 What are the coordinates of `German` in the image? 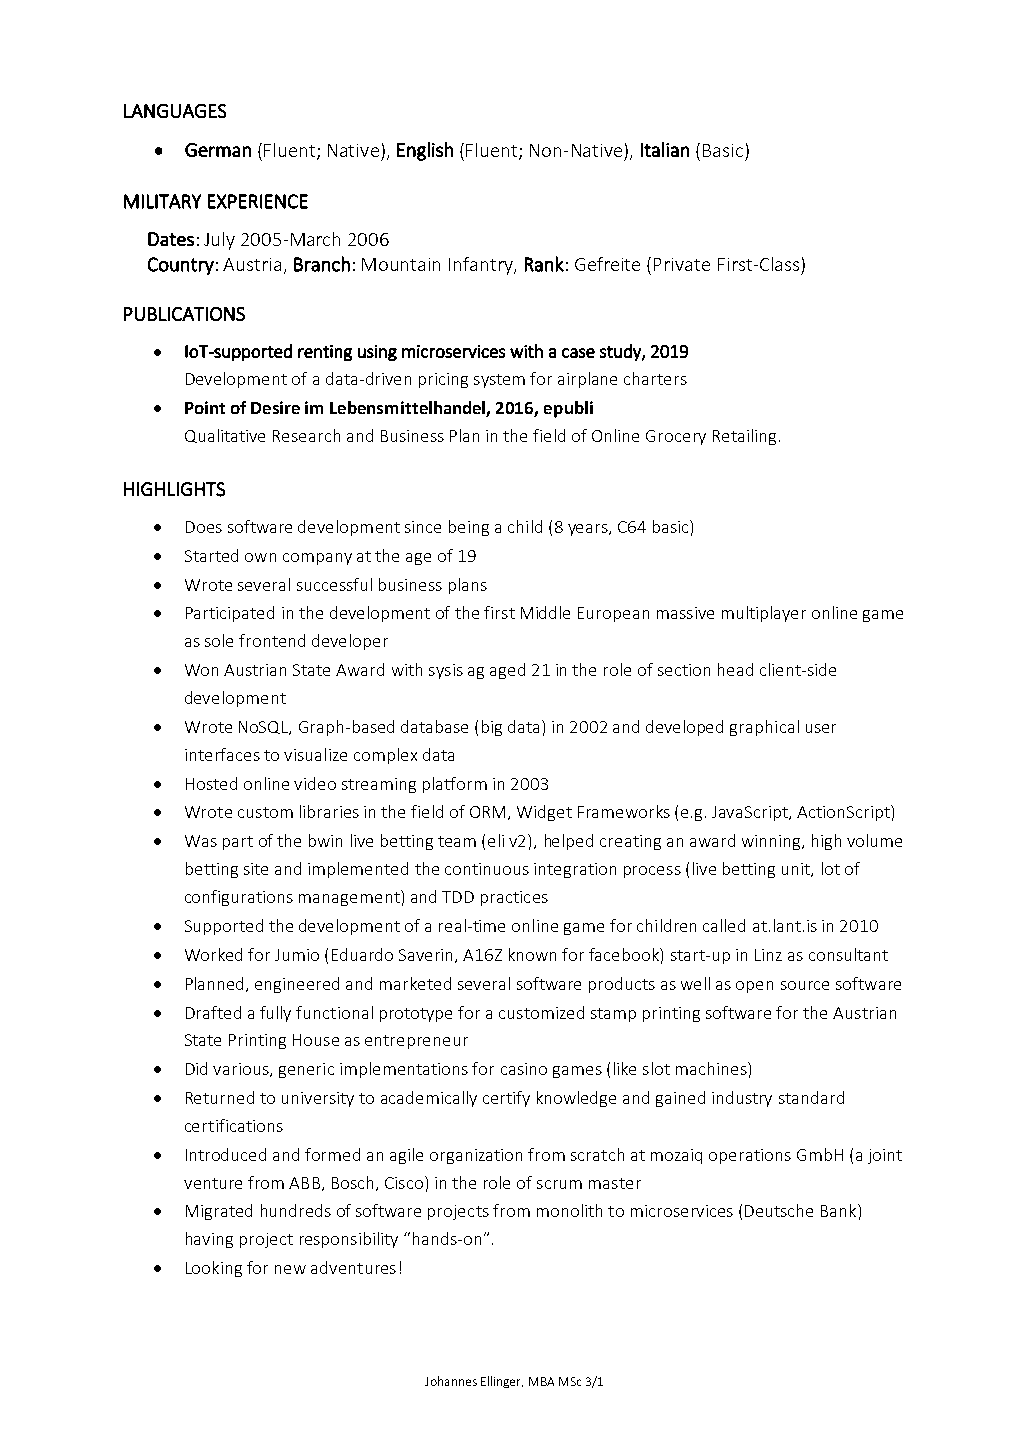 It's located at (218, 150).
